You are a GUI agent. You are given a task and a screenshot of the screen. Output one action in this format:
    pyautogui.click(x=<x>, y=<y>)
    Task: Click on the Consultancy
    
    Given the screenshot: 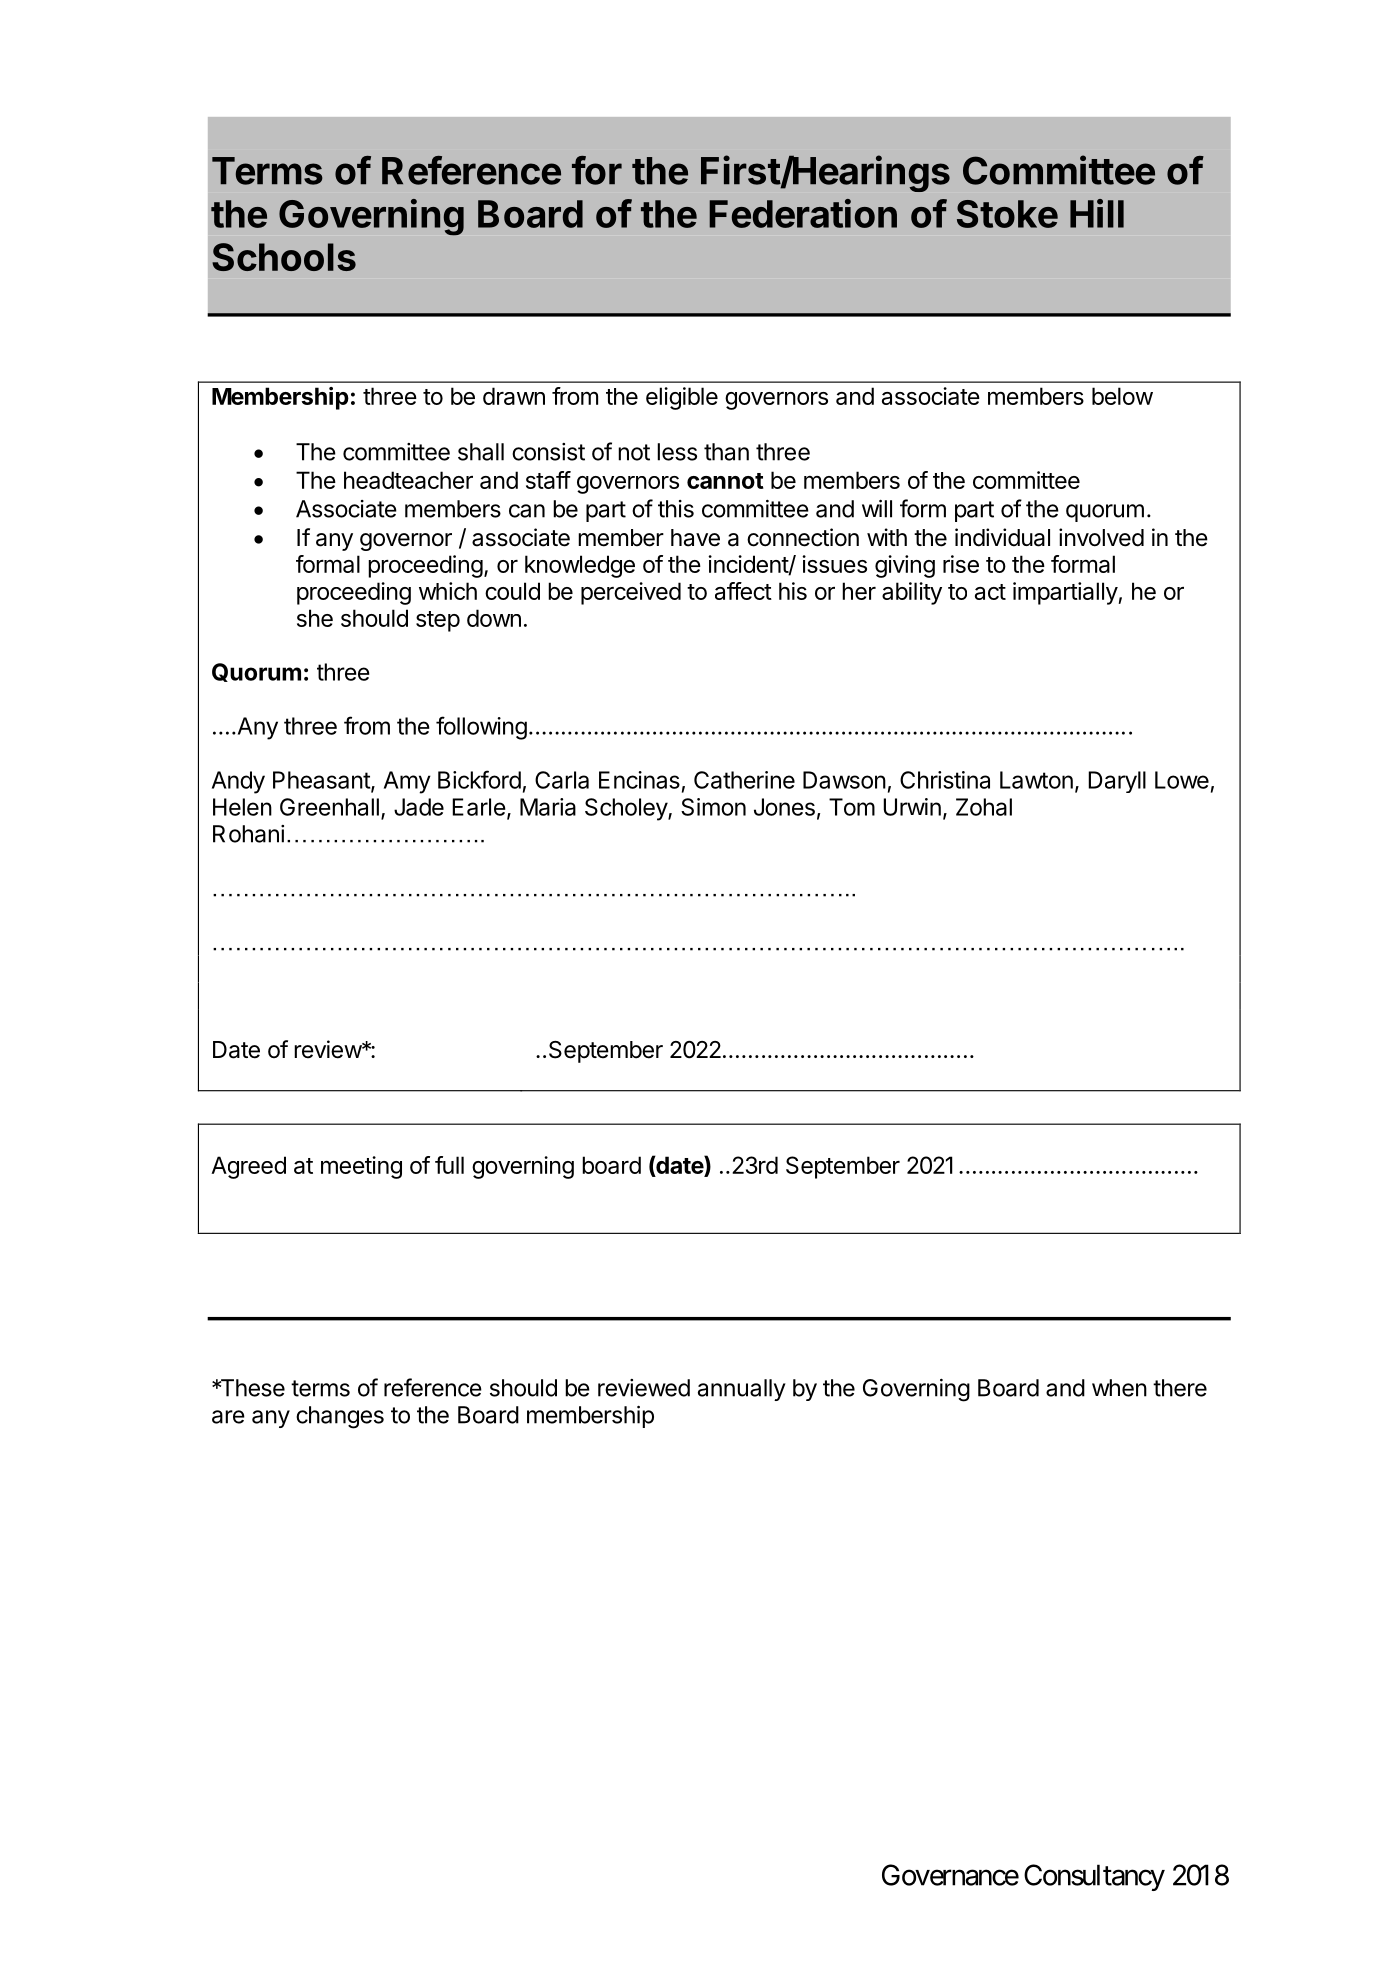 What is the action you would take?
    pyautogui.click(x=1094, y=1877)
